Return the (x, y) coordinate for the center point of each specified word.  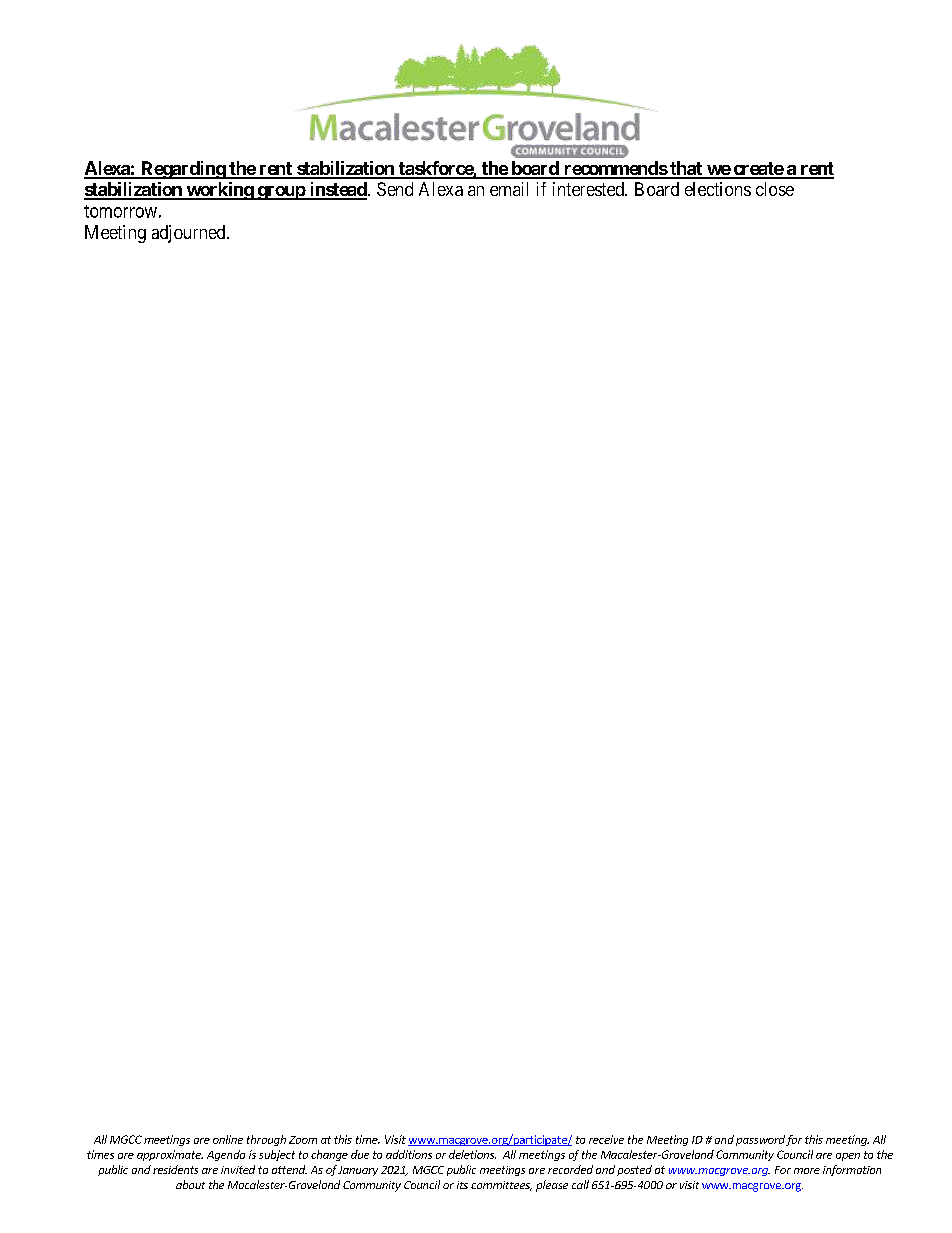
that (686, 169)
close (775, 189)
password (760, 1140)
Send (395, 189)
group (281, 193)
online (228, 1139)
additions (409, 1154)
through (266, 1140)
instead (338, 190)
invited (238, 1169)
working (219, 191)
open (848, 1157)
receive (606, 1139)
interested (589, 189)
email (509, 189)
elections (718, 189)
